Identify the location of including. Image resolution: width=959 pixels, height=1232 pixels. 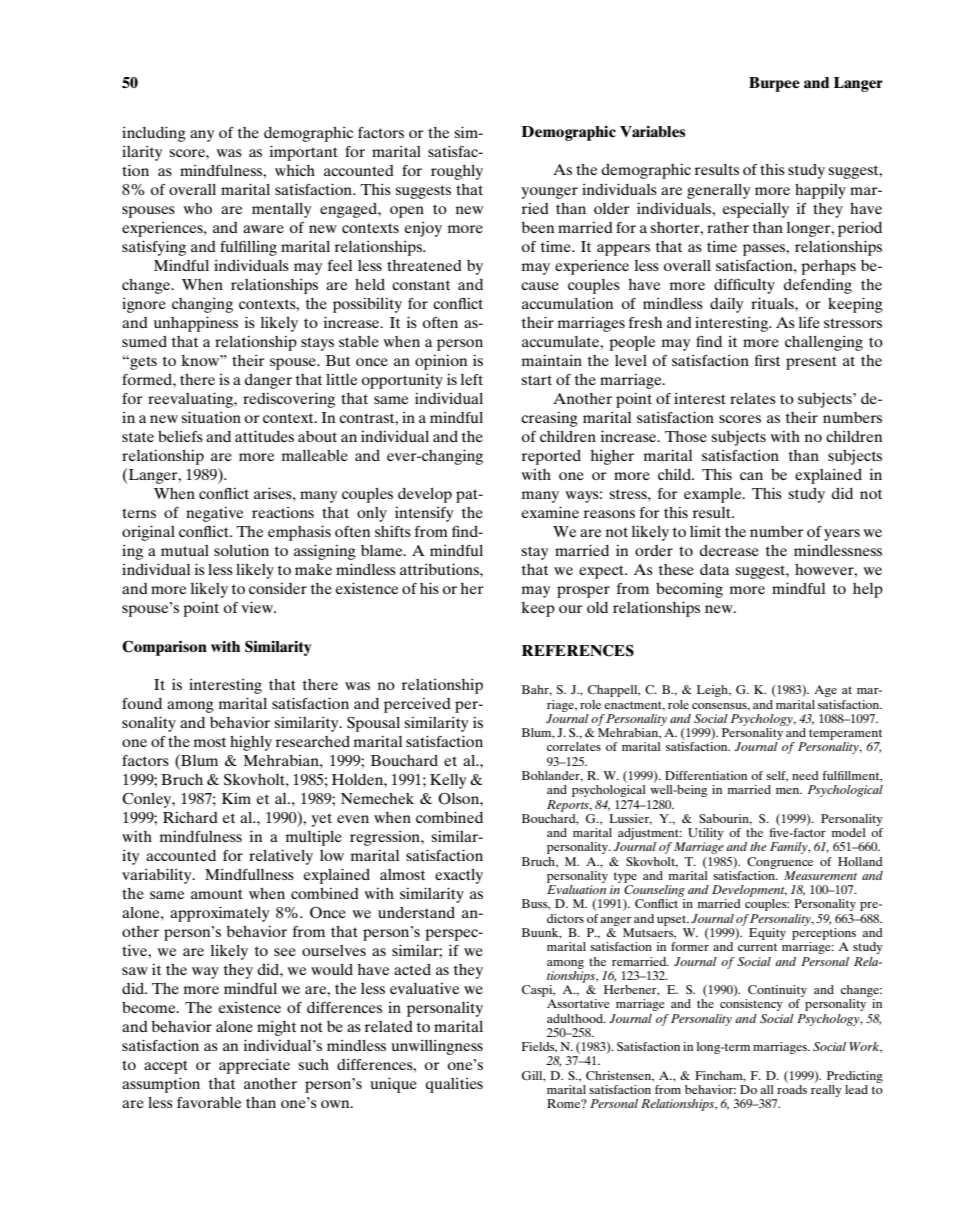
(154, 134).
